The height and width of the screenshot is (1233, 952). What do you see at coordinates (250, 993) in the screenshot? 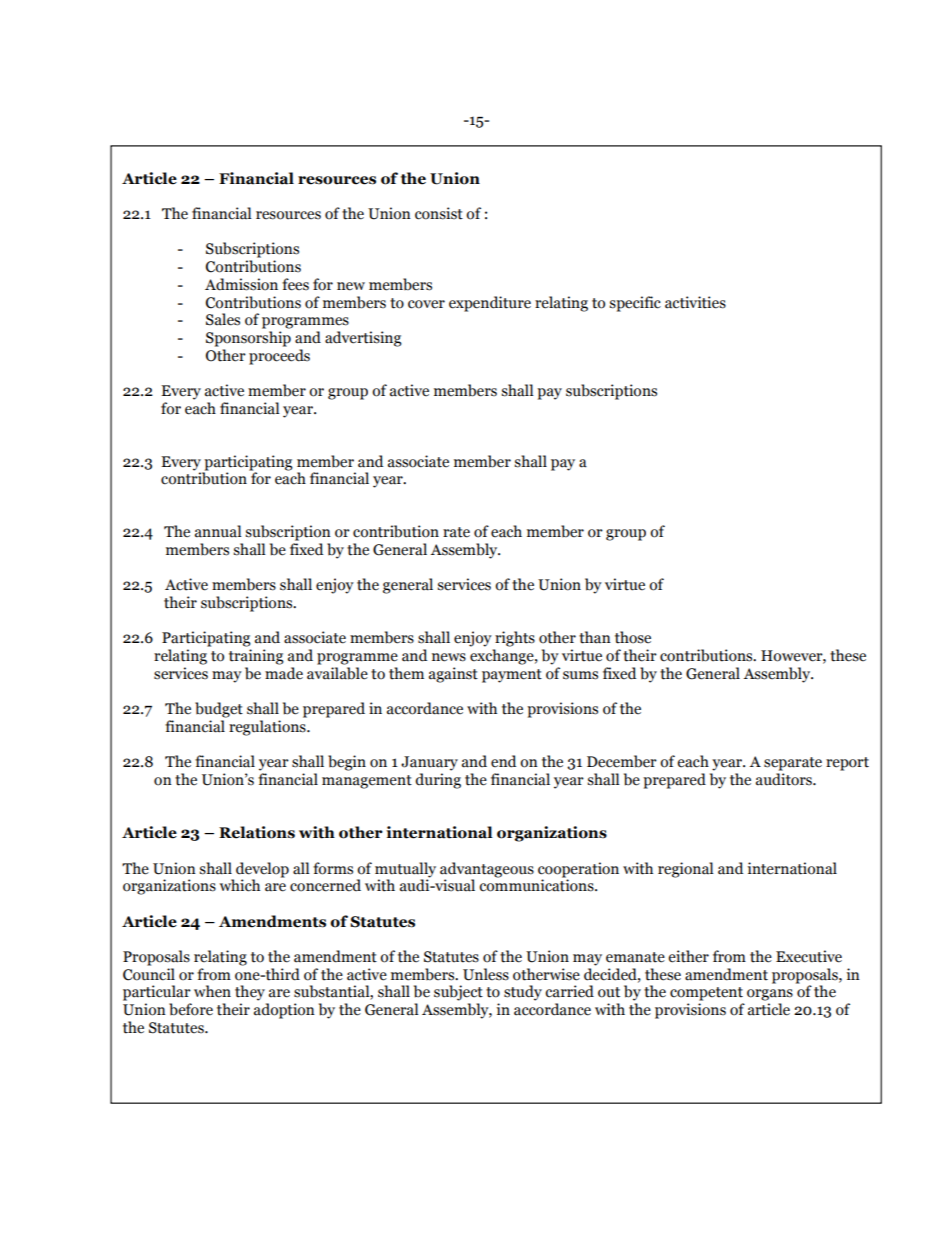
I see `they` at bounding box center [250, 993].
